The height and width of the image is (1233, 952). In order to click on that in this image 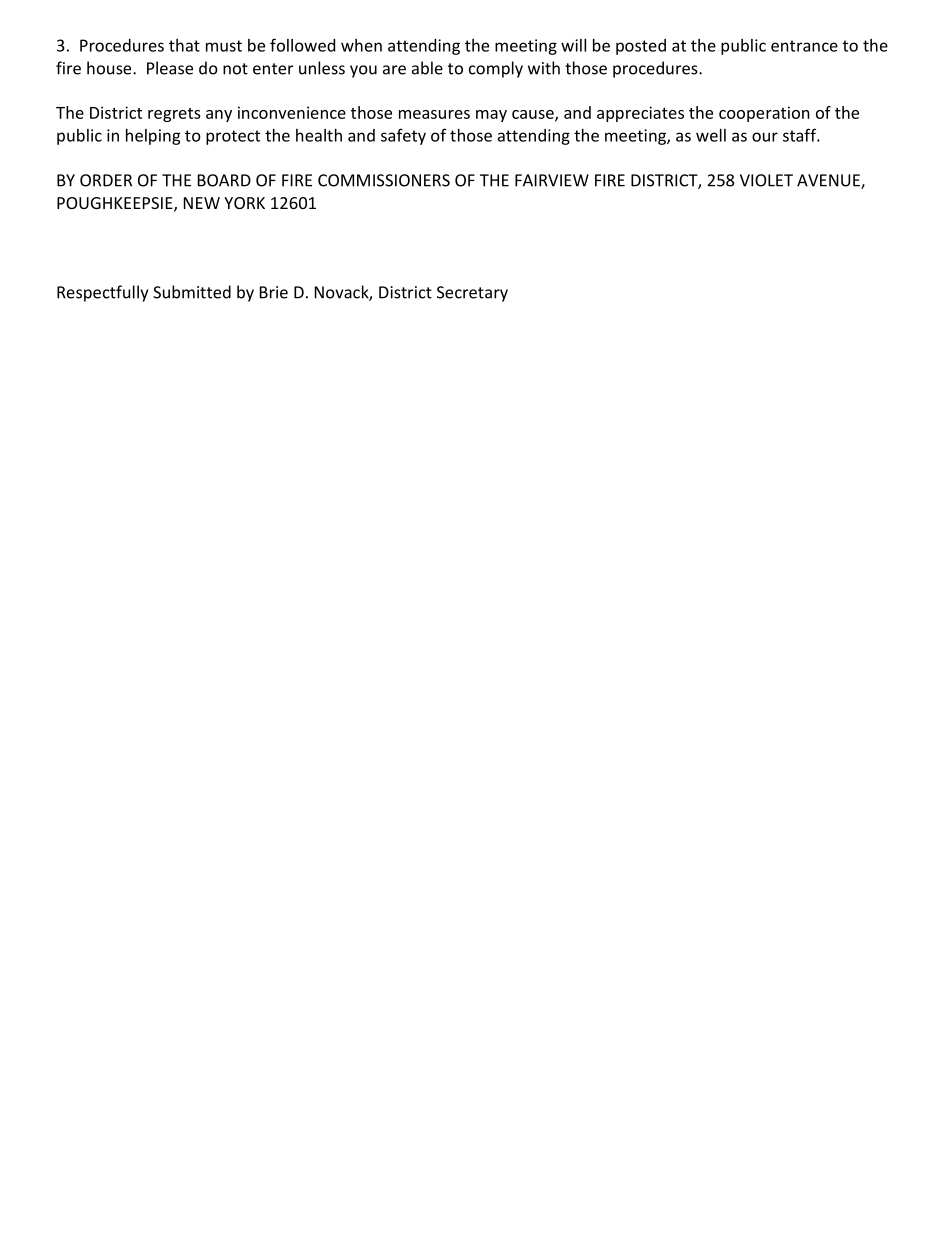, I will do `click(184, 45)`.
